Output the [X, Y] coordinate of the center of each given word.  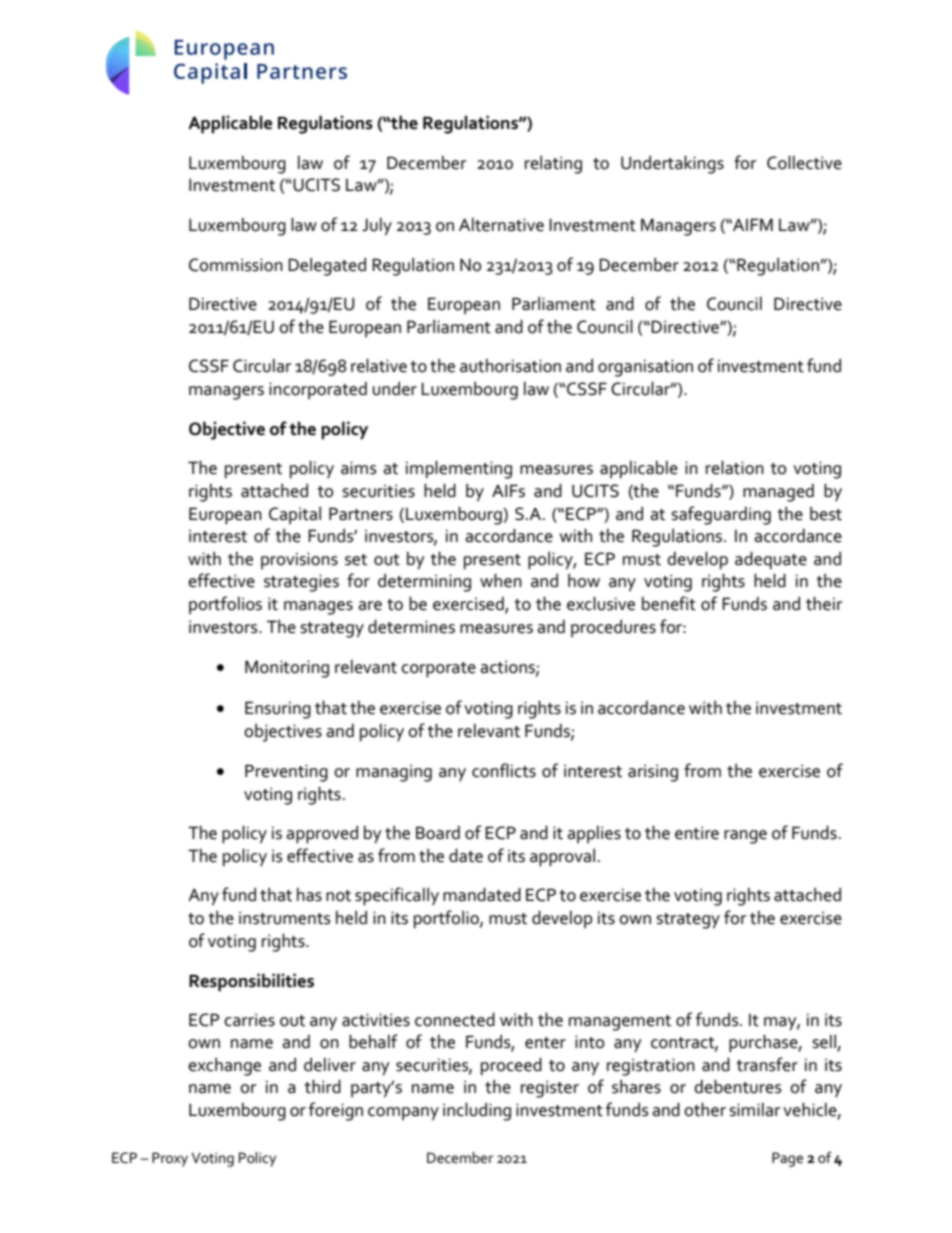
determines [411, 626]
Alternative [501, 225]
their [824, 603]
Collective [804, 162]
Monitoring [287, 669]
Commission [236, 265]
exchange [224, 1067]
